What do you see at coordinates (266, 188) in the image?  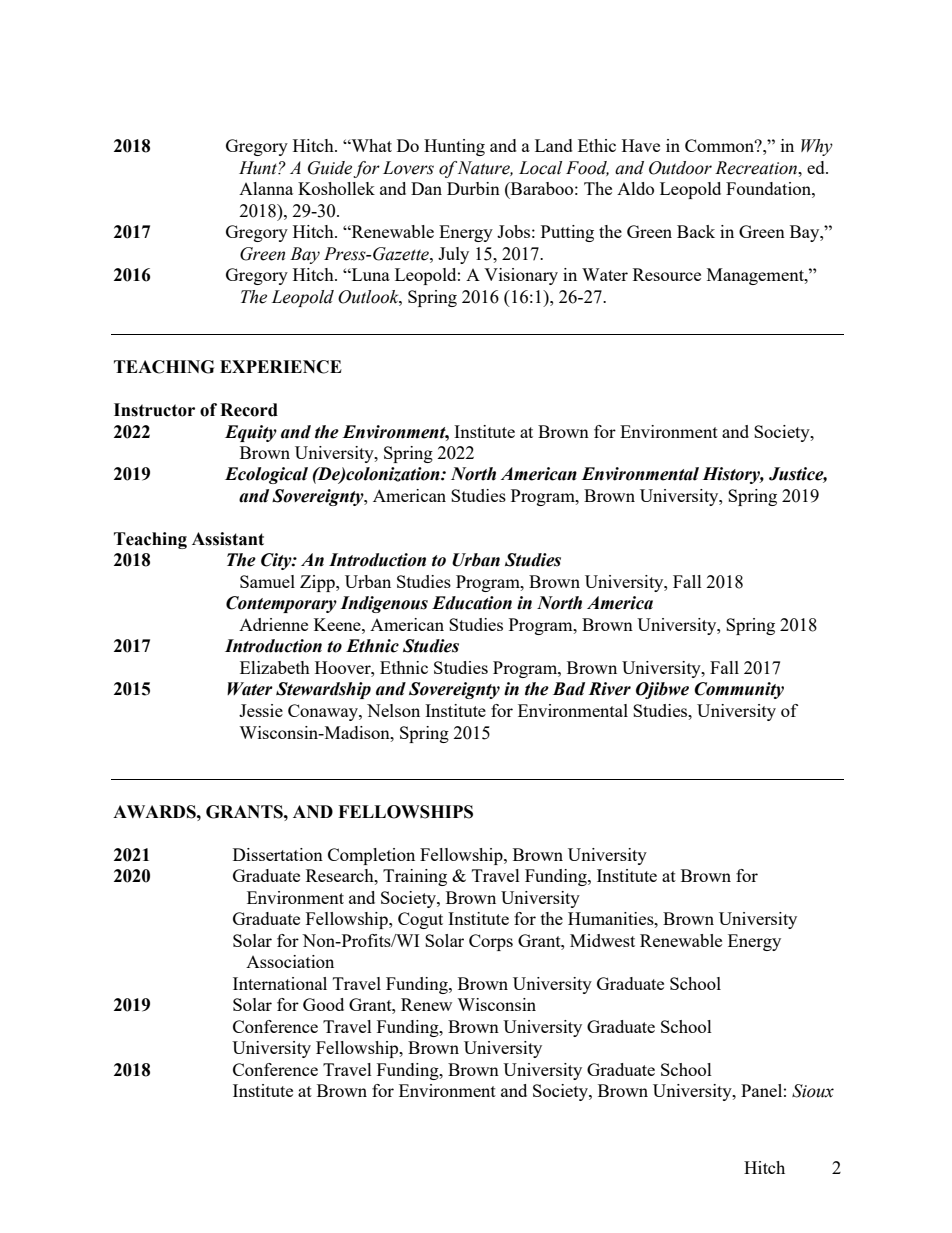 I see `Alanna` at bounding box center [266, 188].
